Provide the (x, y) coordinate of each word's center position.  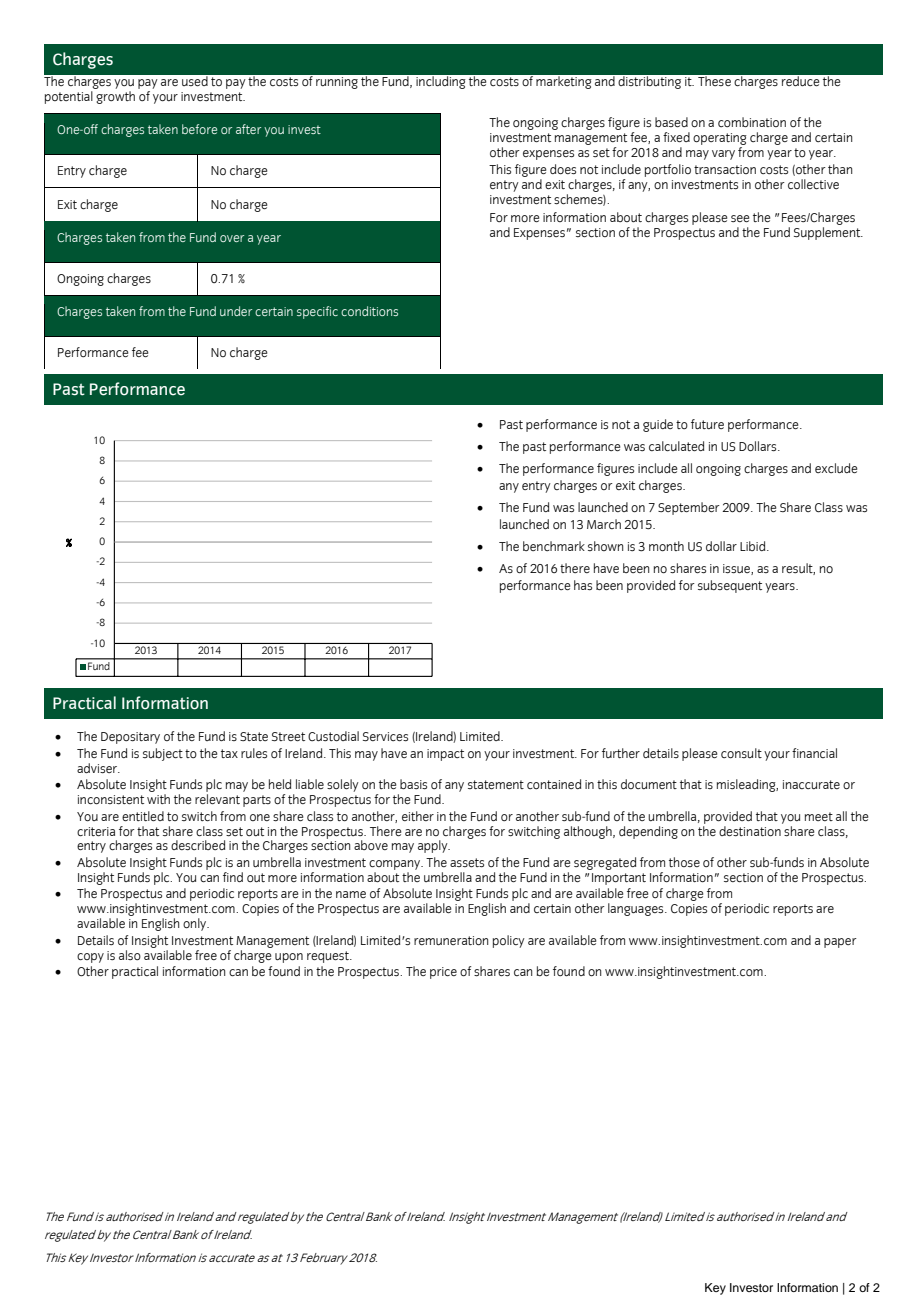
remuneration (451, 941)
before (199, 129)
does (563, 169)
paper (840, 943)
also (130, 955)
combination (752, 122)
